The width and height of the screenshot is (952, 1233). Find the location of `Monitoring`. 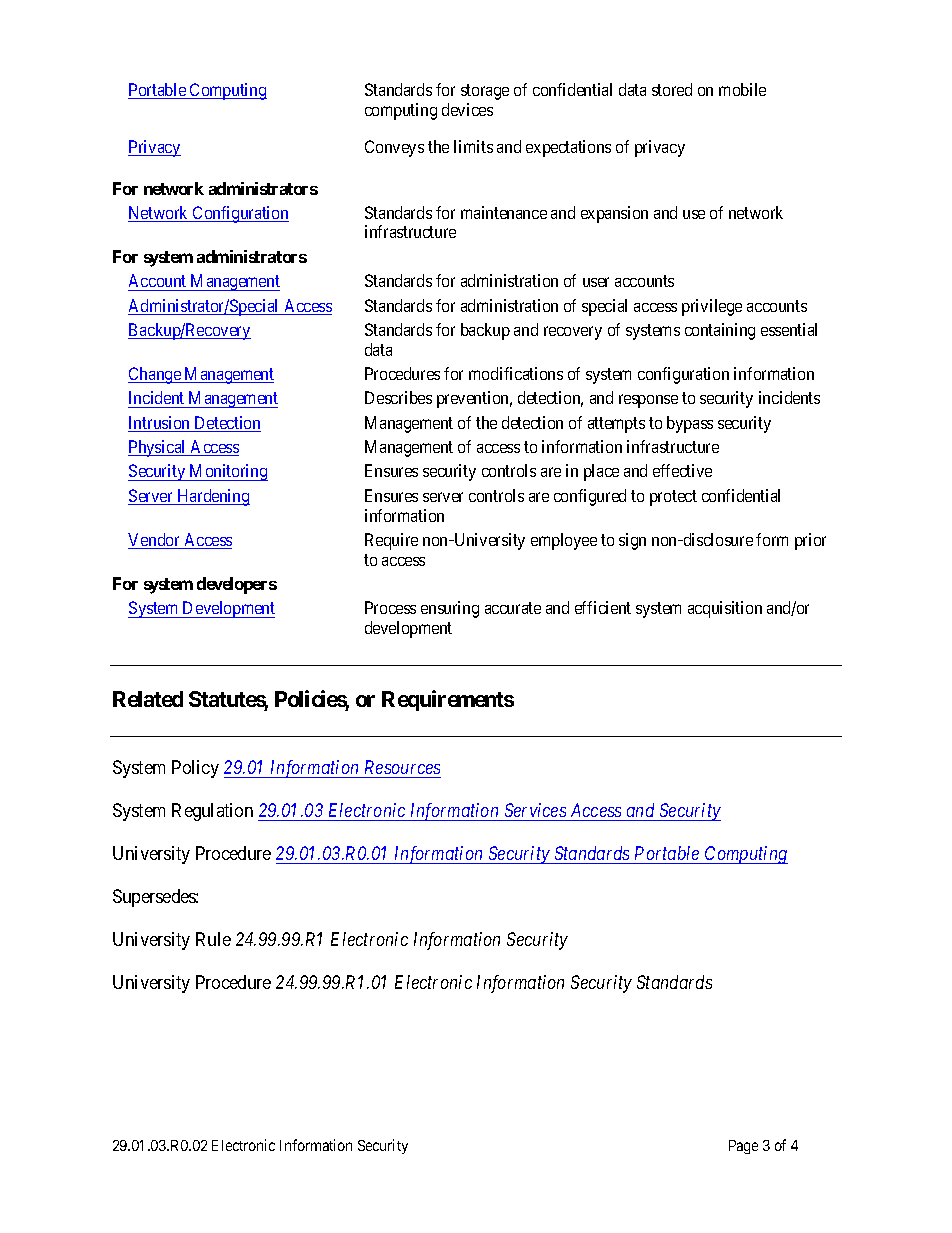

Monitoring is located at coordinates (228, 472).
